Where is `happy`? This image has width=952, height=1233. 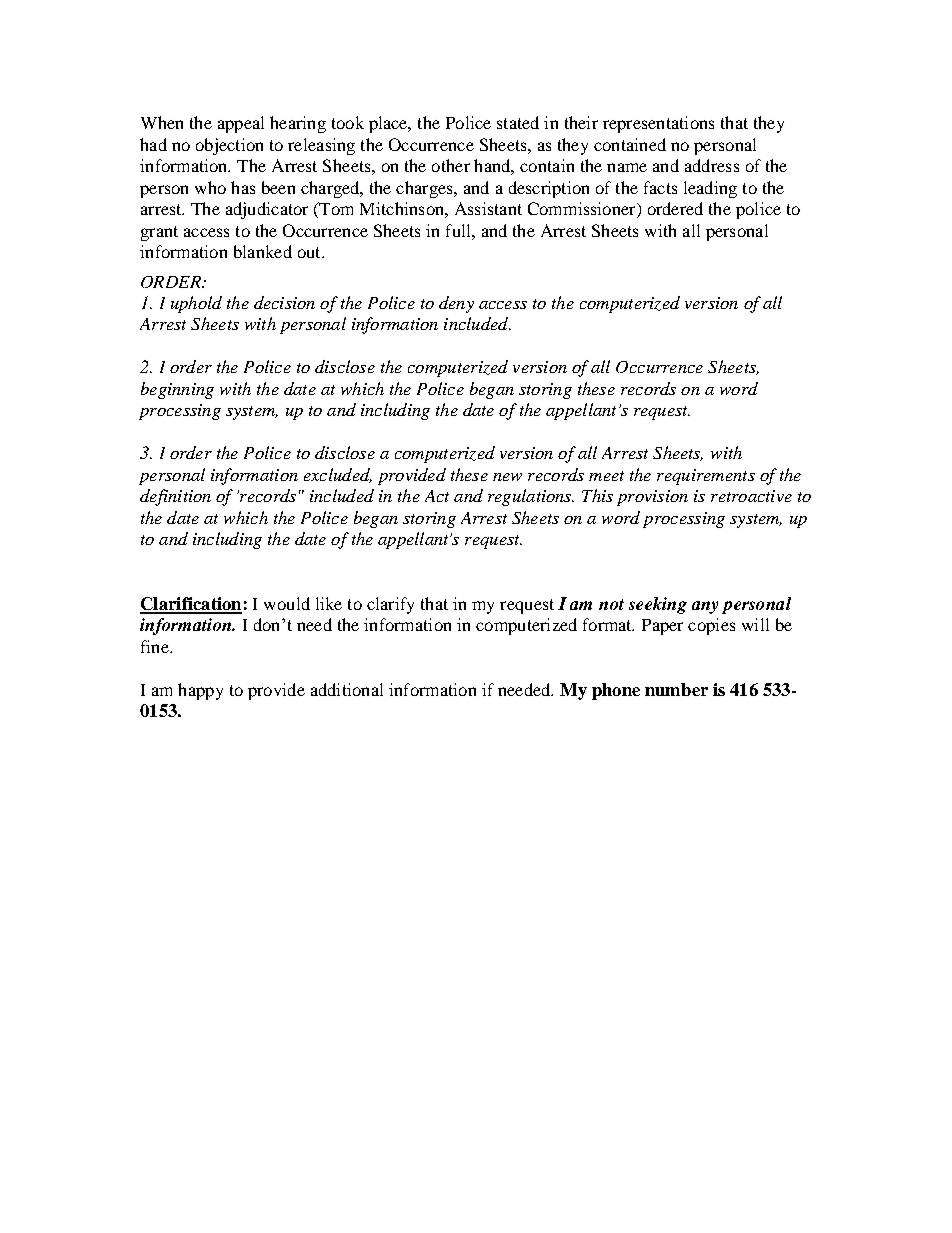 happy is located at coordinates (200, 691).
